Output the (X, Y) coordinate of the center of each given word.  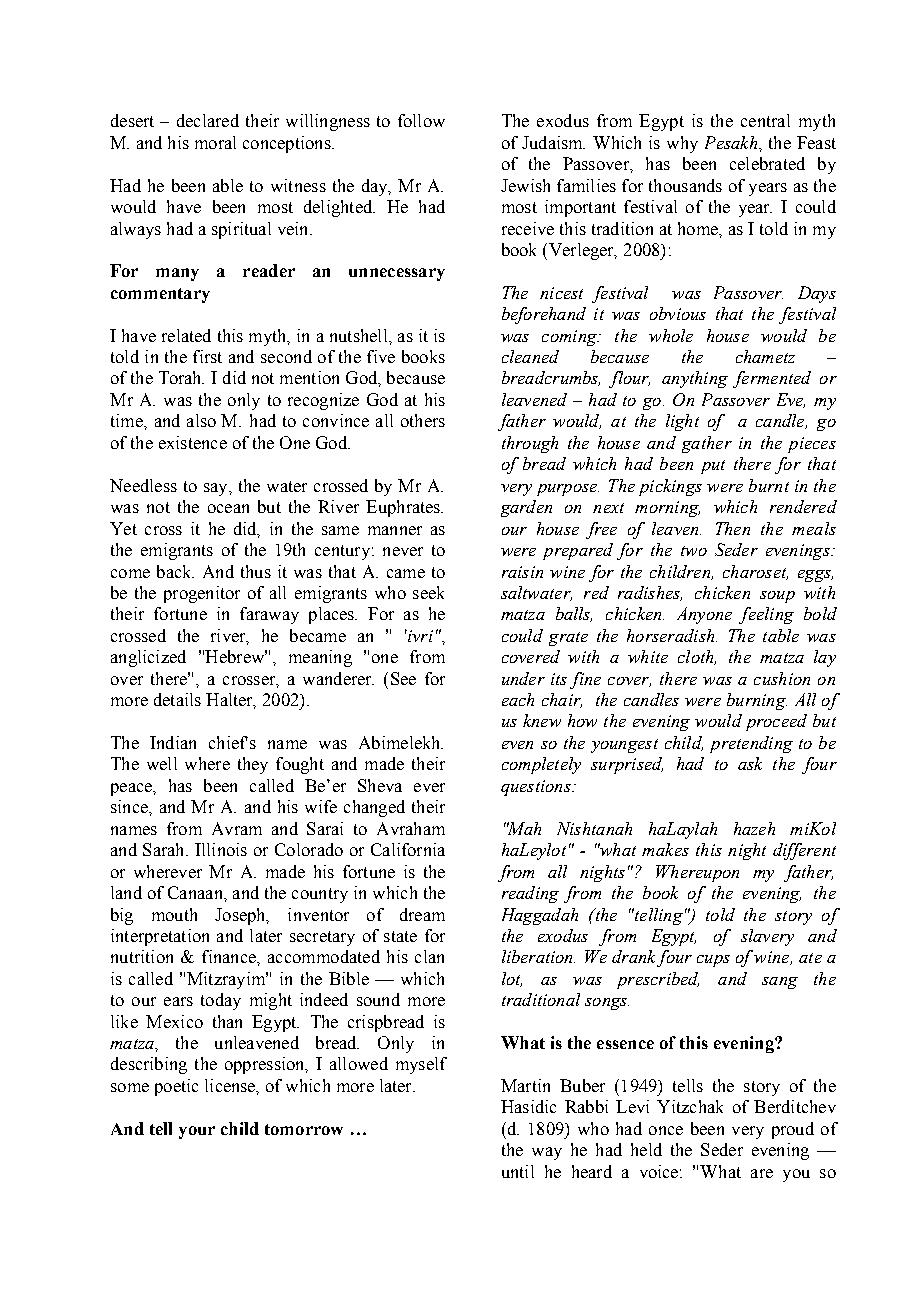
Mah (523, 828)
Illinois (221, 849)
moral (215, 142)
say (217, 489)
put (713, 467)
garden (526, 508)
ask (750, 763)
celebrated (767, 163)
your (197, 1132)
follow (421, 120)
